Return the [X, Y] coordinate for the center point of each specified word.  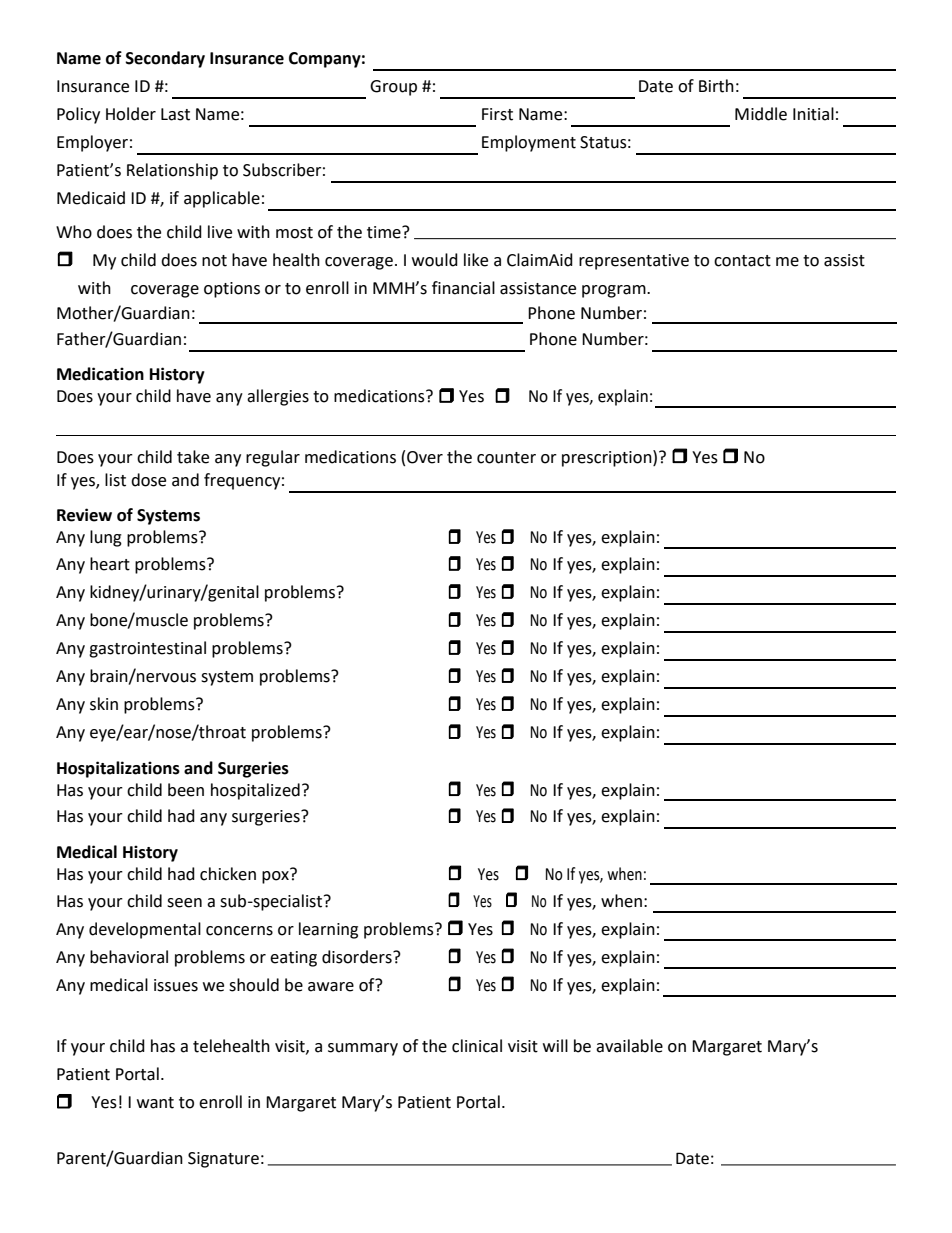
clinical [477, 1046]
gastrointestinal [147, 649]
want [155, 1103]
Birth [716, 86]
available [629, 1046]
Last [175, 114]
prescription [608, 458]
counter [506, 458]
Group [393, 88]
